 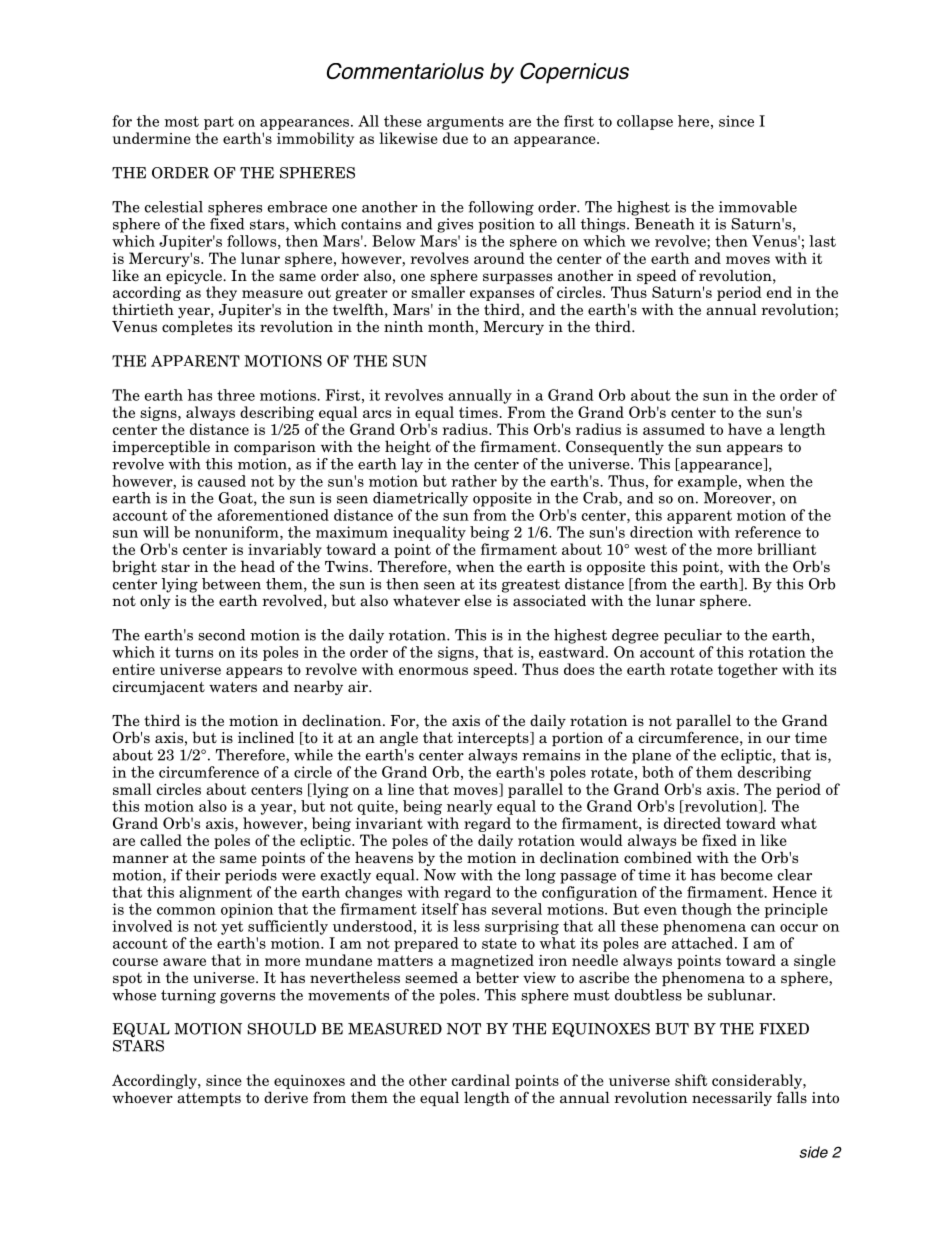 What do you see at coordinates (645, 122) in the document?
I see `collapse` at bounding box center [645, 122].
